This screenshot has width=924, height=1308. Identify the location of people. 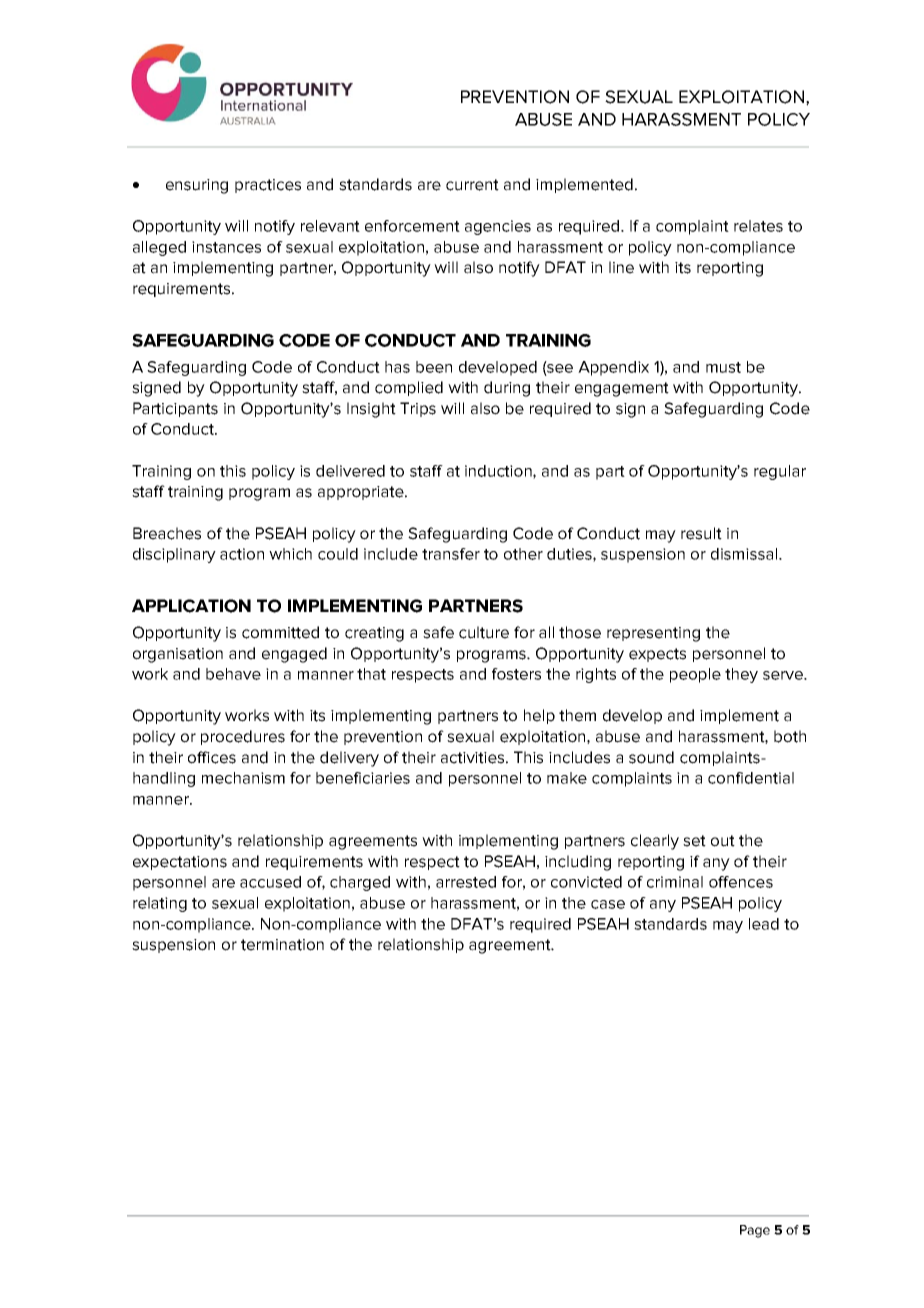
(695, 675).
